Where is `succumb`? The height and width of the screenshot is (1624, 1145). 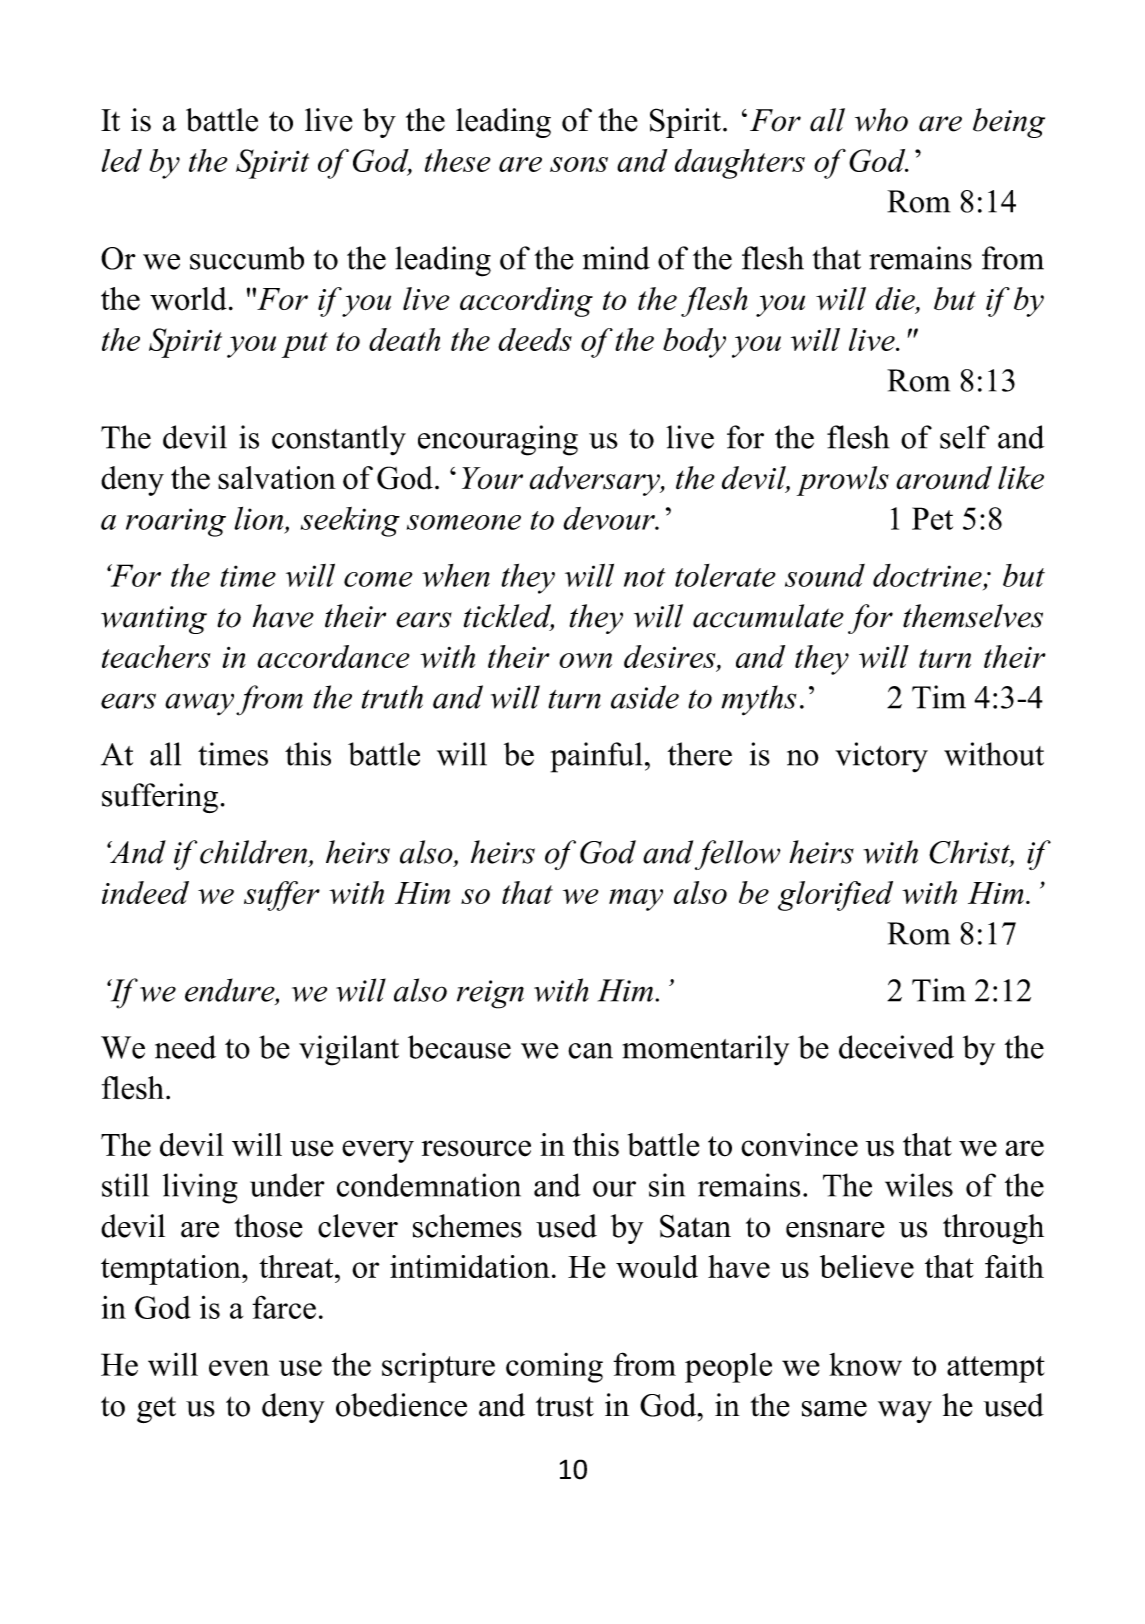
succumb is located at coordinates (247, 258).
